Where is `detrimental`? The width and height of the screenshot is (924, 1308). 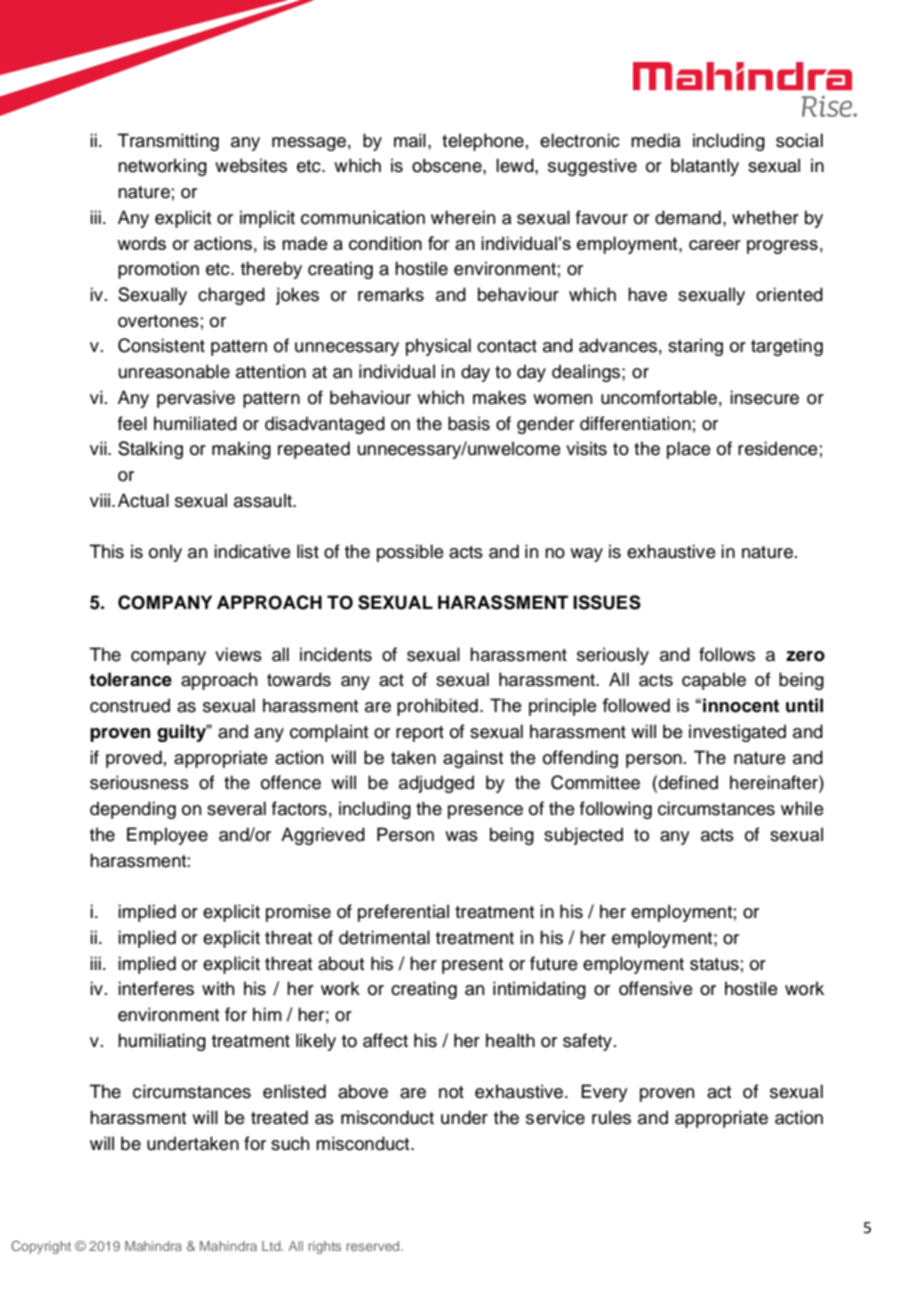
detrimental is located at coordinates (384, 937).
